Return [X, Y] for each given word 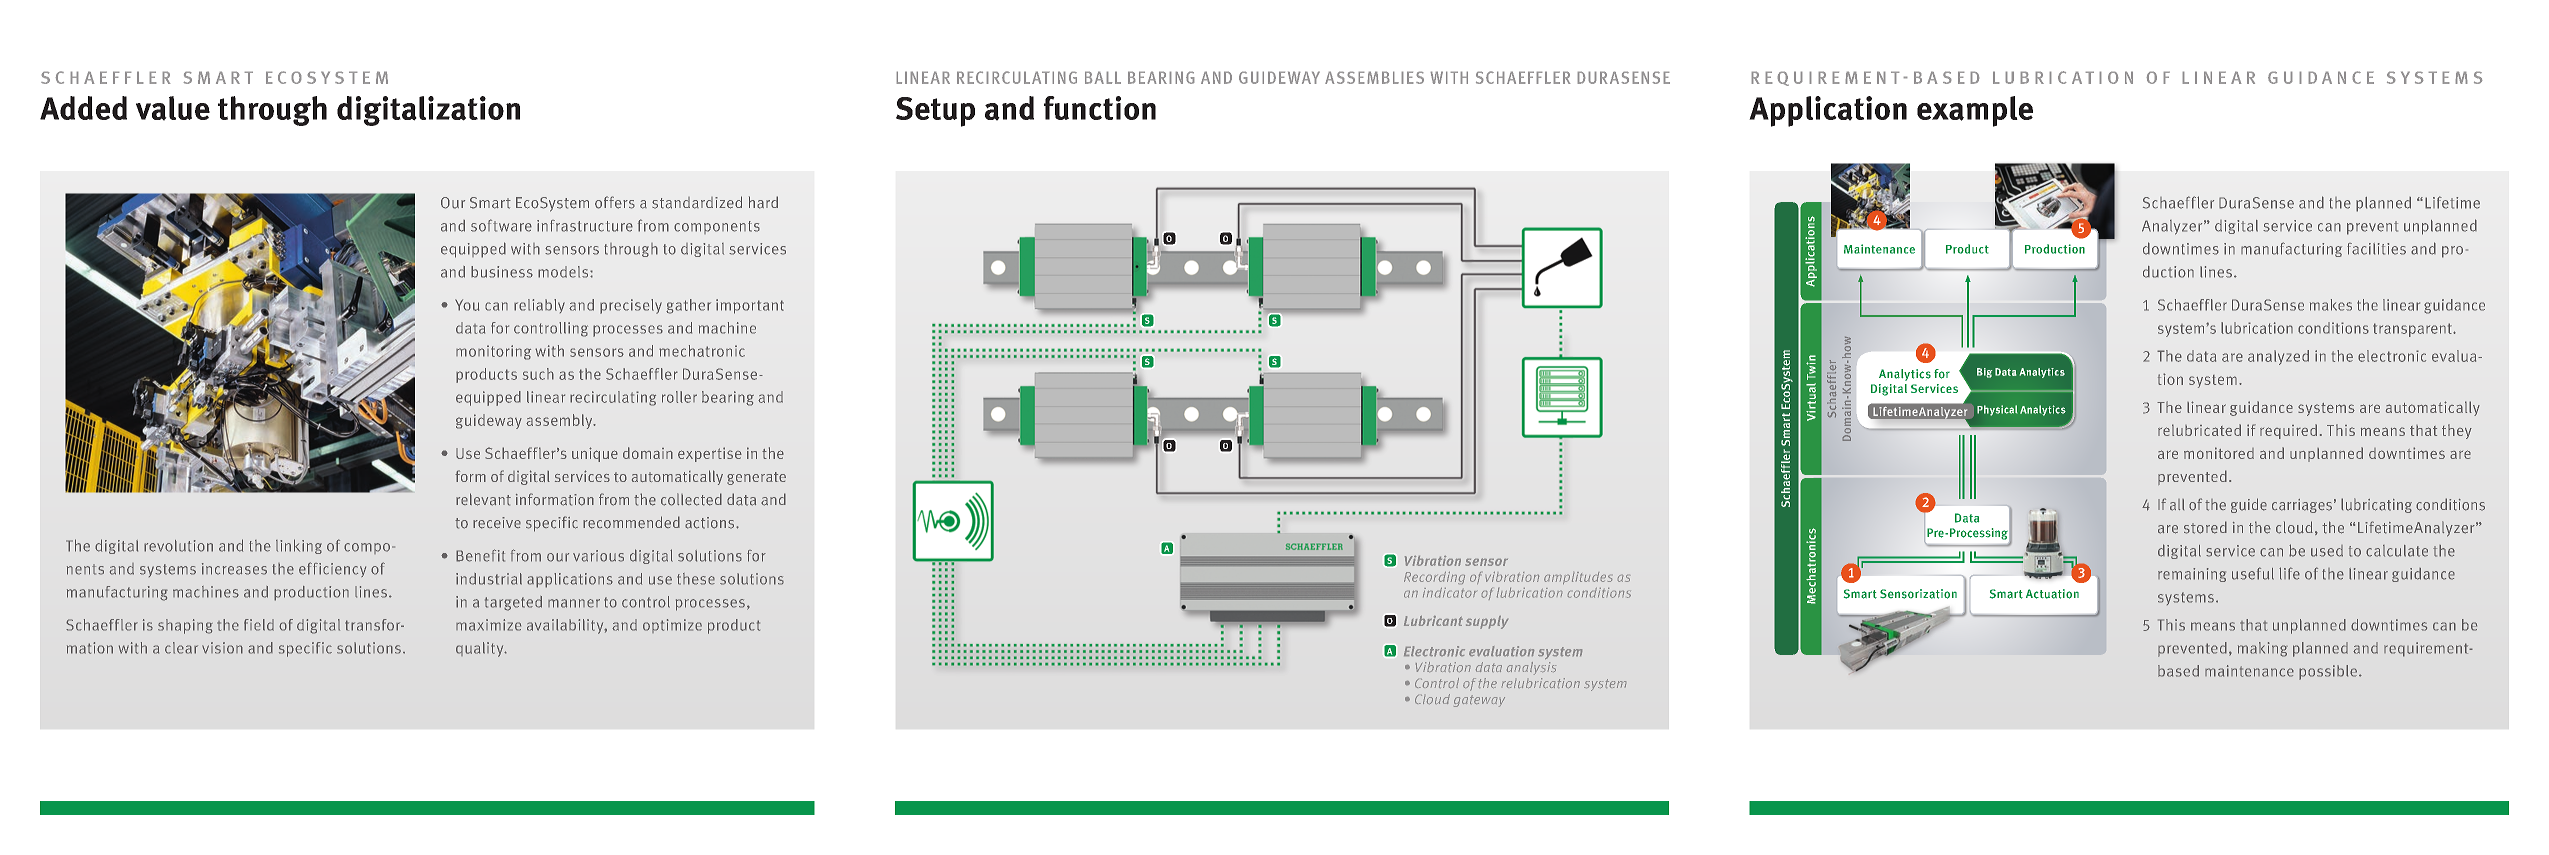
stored [2205, 527]
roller [679, 397]
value [173, 108]
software [501, 225]
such [538, 374]
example [1975, 111]
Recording [1434, 578]
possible [2328, 672]
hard [763, 202]
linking [299, 546]
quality [481, 649]
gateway [1479, 701]
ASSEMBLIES [1374, 77]
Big [1984, 373]
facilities [2376, 249]
